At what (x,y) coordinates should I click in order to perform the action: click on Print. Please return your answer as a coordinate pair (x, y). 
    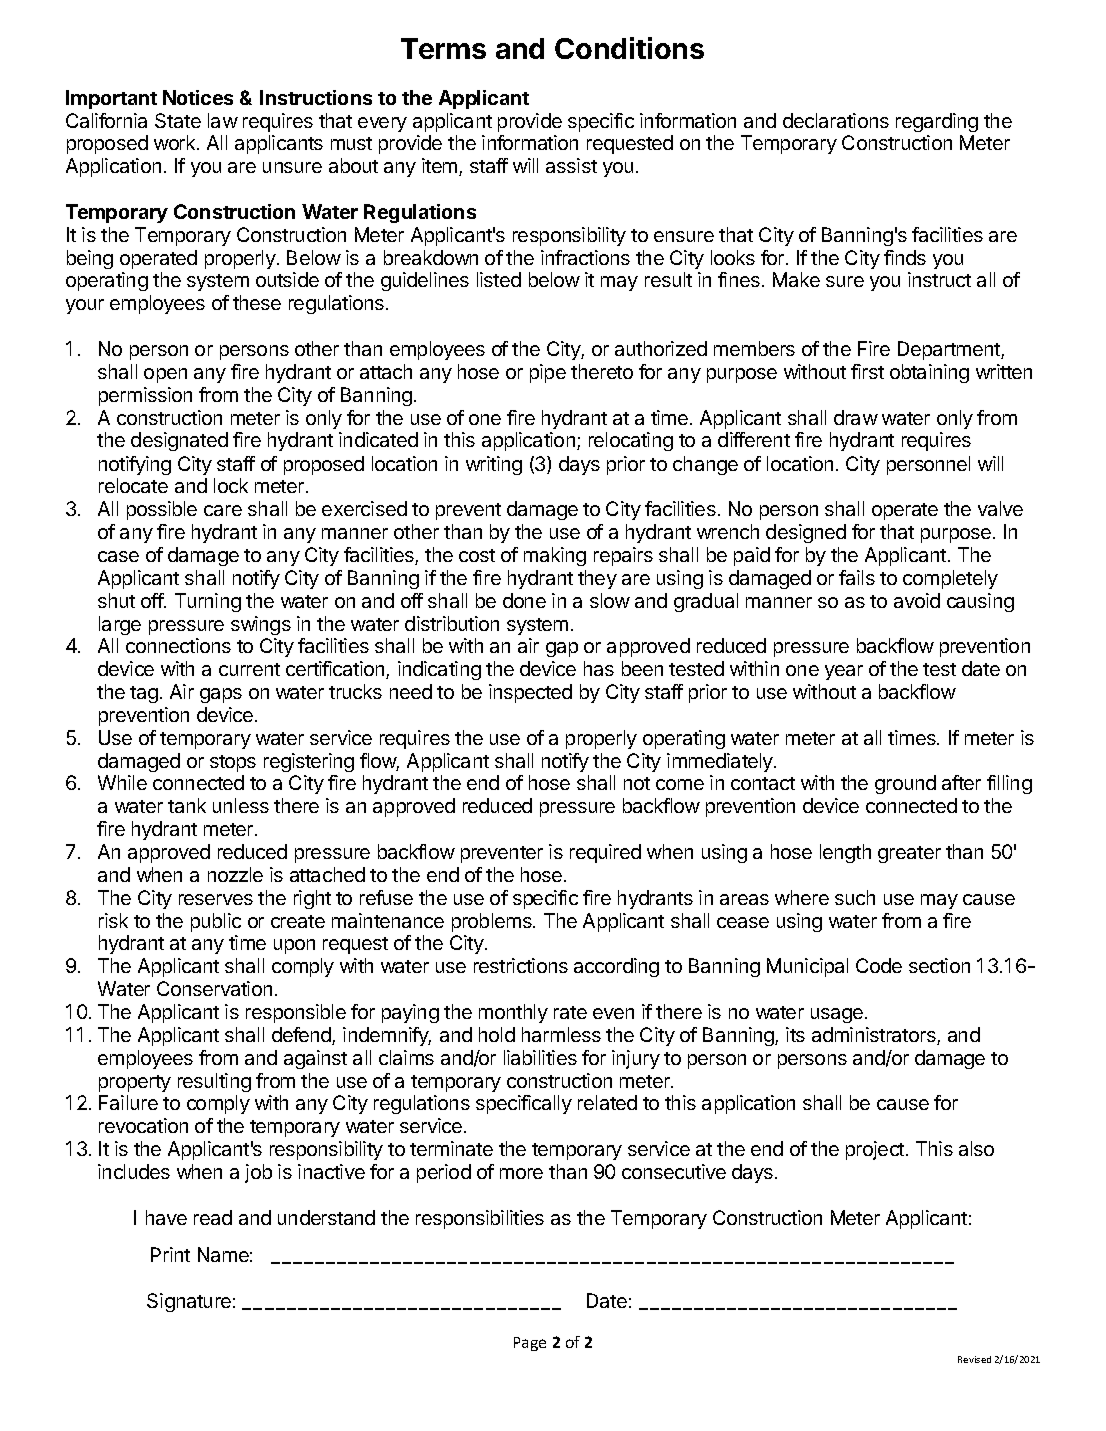
    Looking at the image, I should click on (170, 1254).
